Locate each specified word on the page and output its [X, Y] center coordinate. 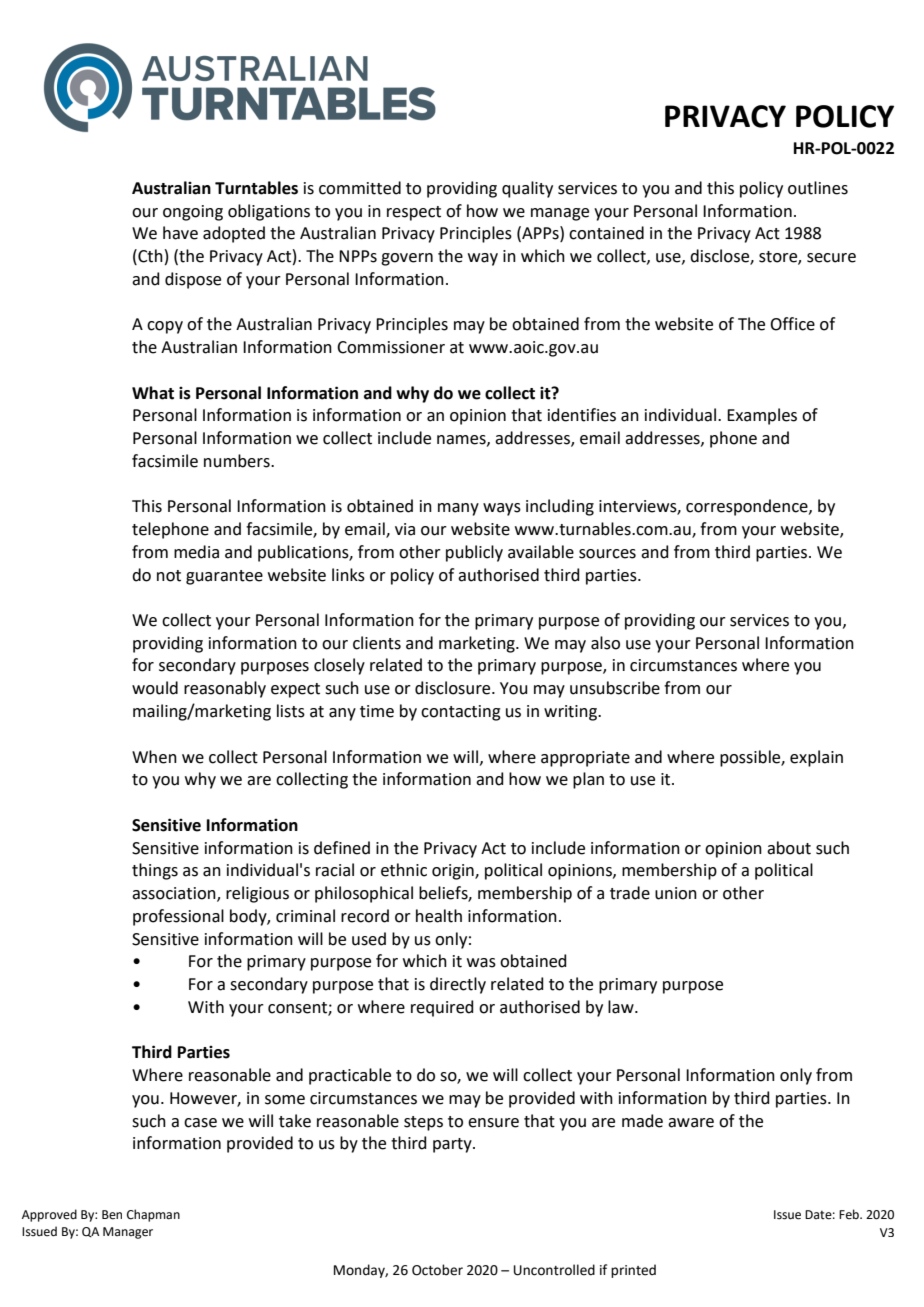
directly [458, 985]
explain [816, 758]
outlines [818, 188]
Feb [850, 1214]
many [458, 509]
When [154, 757]
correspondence [748, 507]
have [180, 233]
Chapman [153, 1215]
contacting [461, 713]
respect [414, 213]
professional [178, 917]
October [437, 1270]
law [622, 1007]
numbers [238, 461]
